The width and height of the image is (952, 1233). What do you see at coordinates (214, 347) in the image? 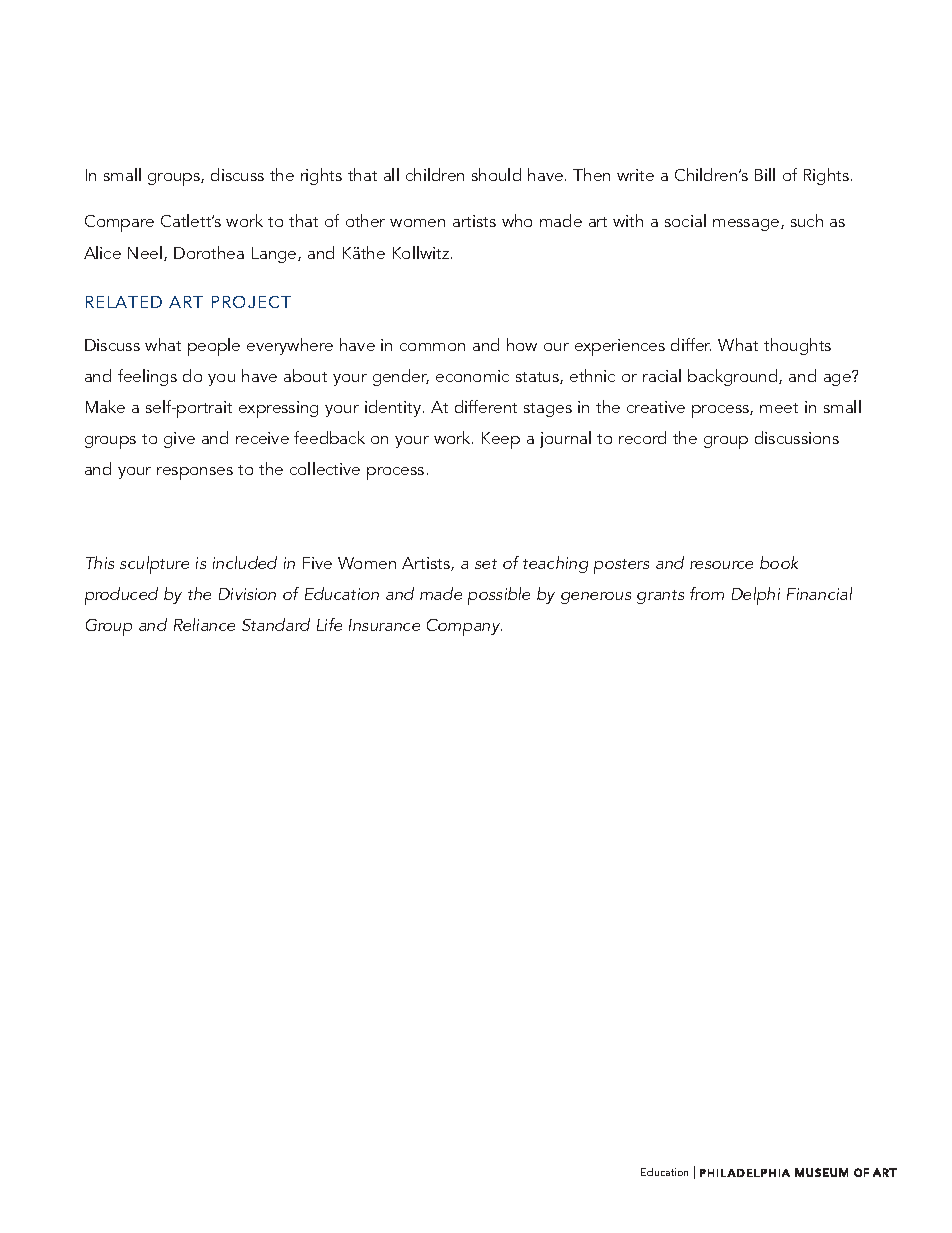
I see `people` at bounding box center [214, 347].
